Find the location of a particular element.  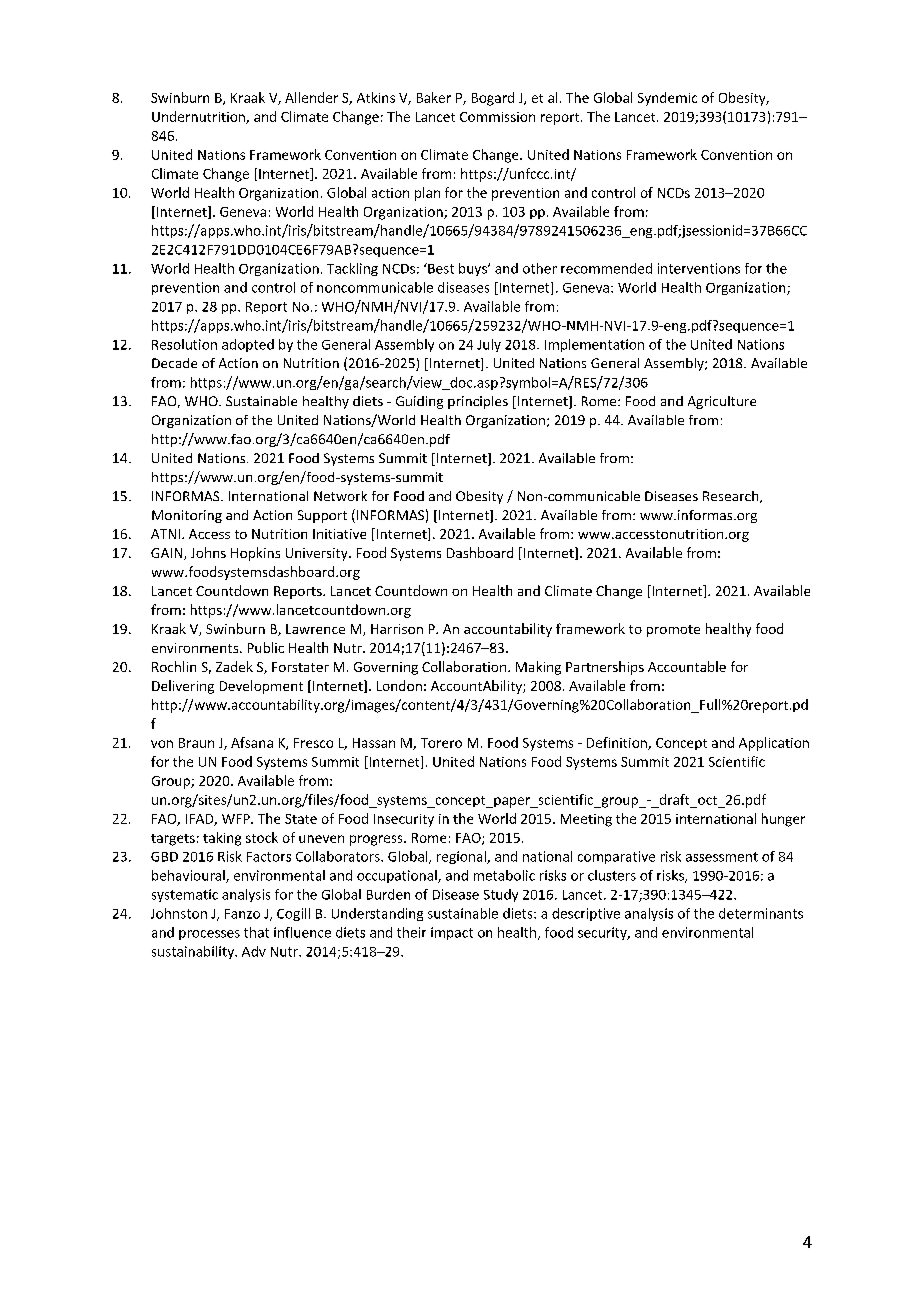

determinants is located at coordinates (761, 913).
